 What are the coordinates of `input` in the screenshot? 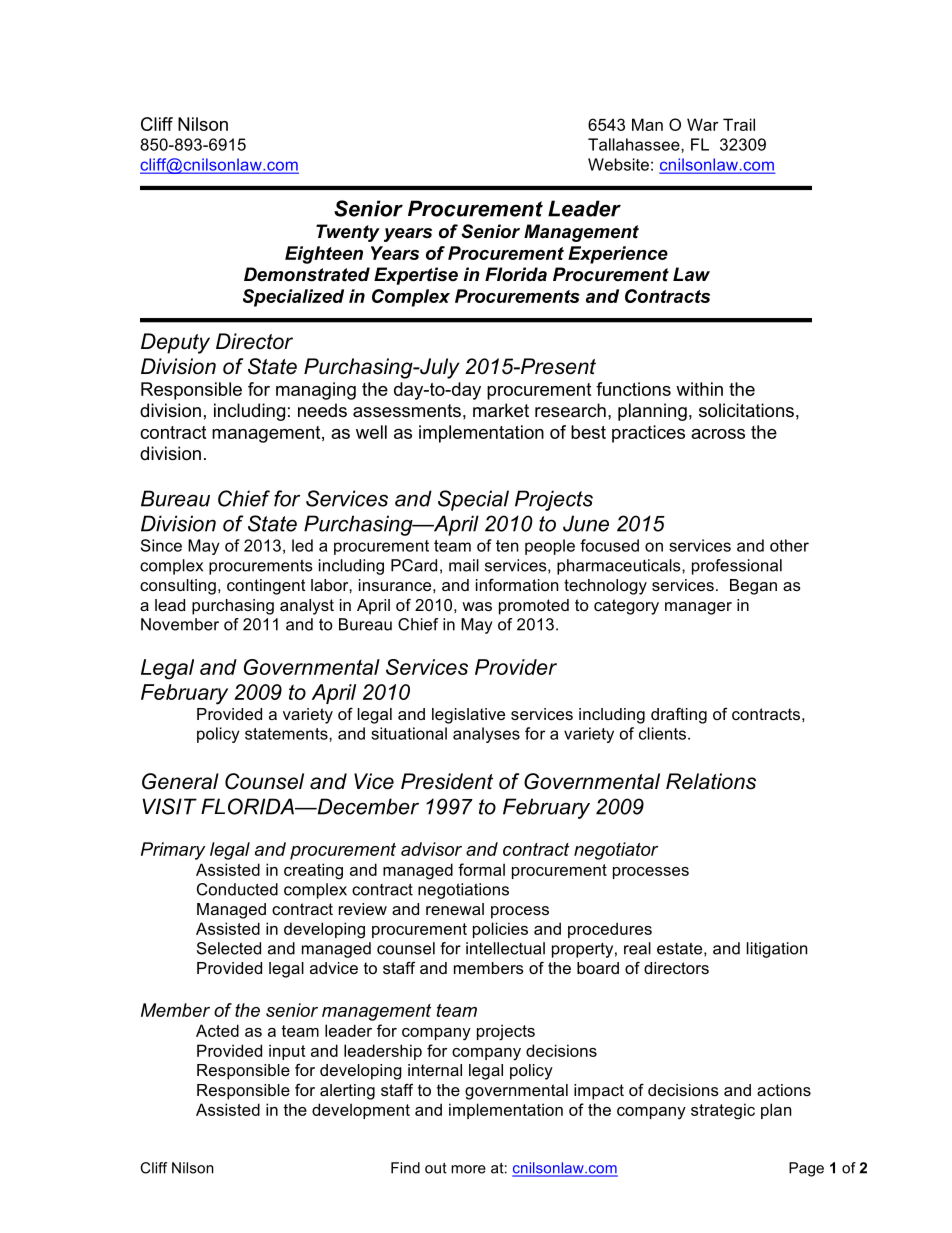 It's located at (287, 1052).
